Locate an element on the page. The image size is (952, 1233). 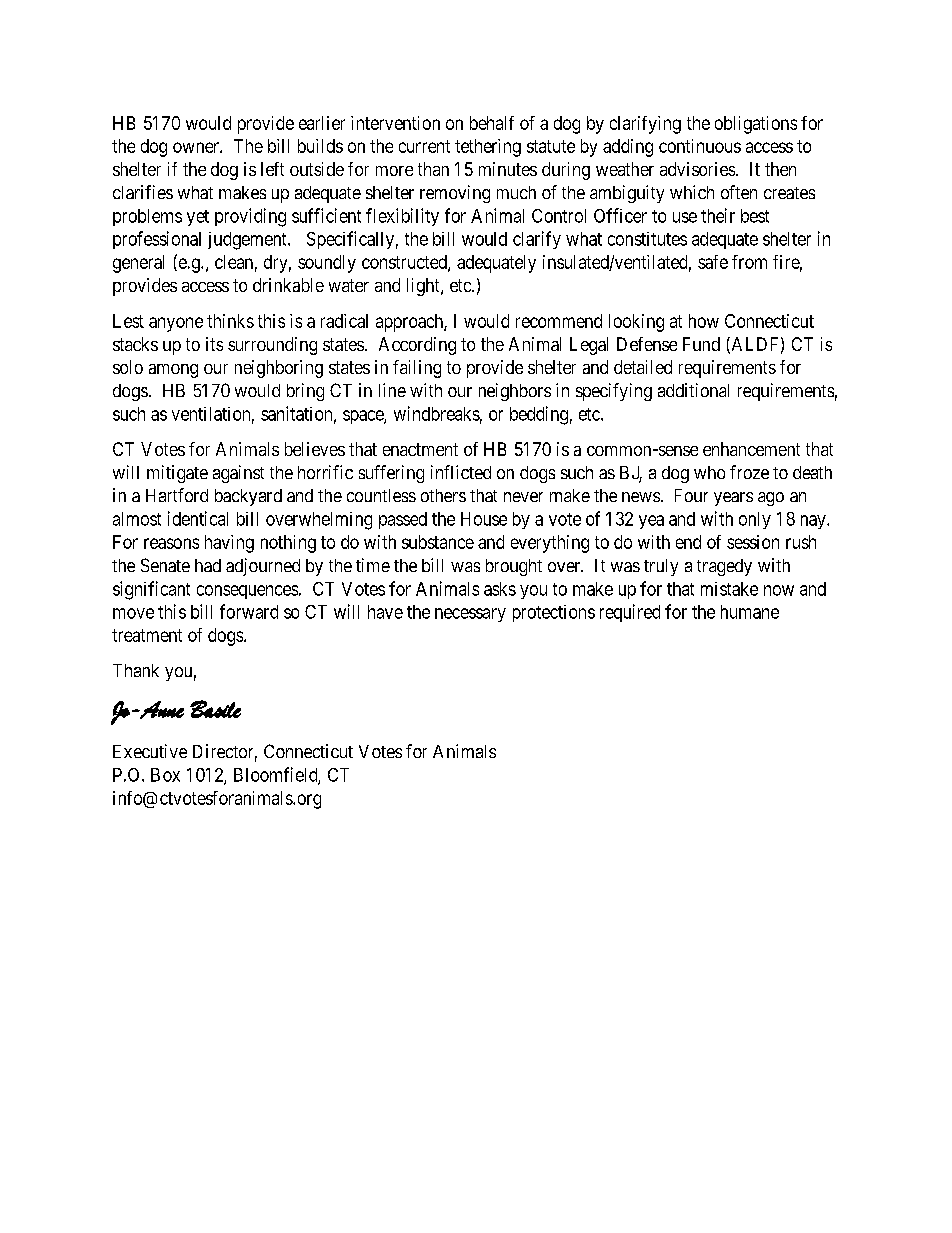
necessary is located at coordinates (470, 615).
